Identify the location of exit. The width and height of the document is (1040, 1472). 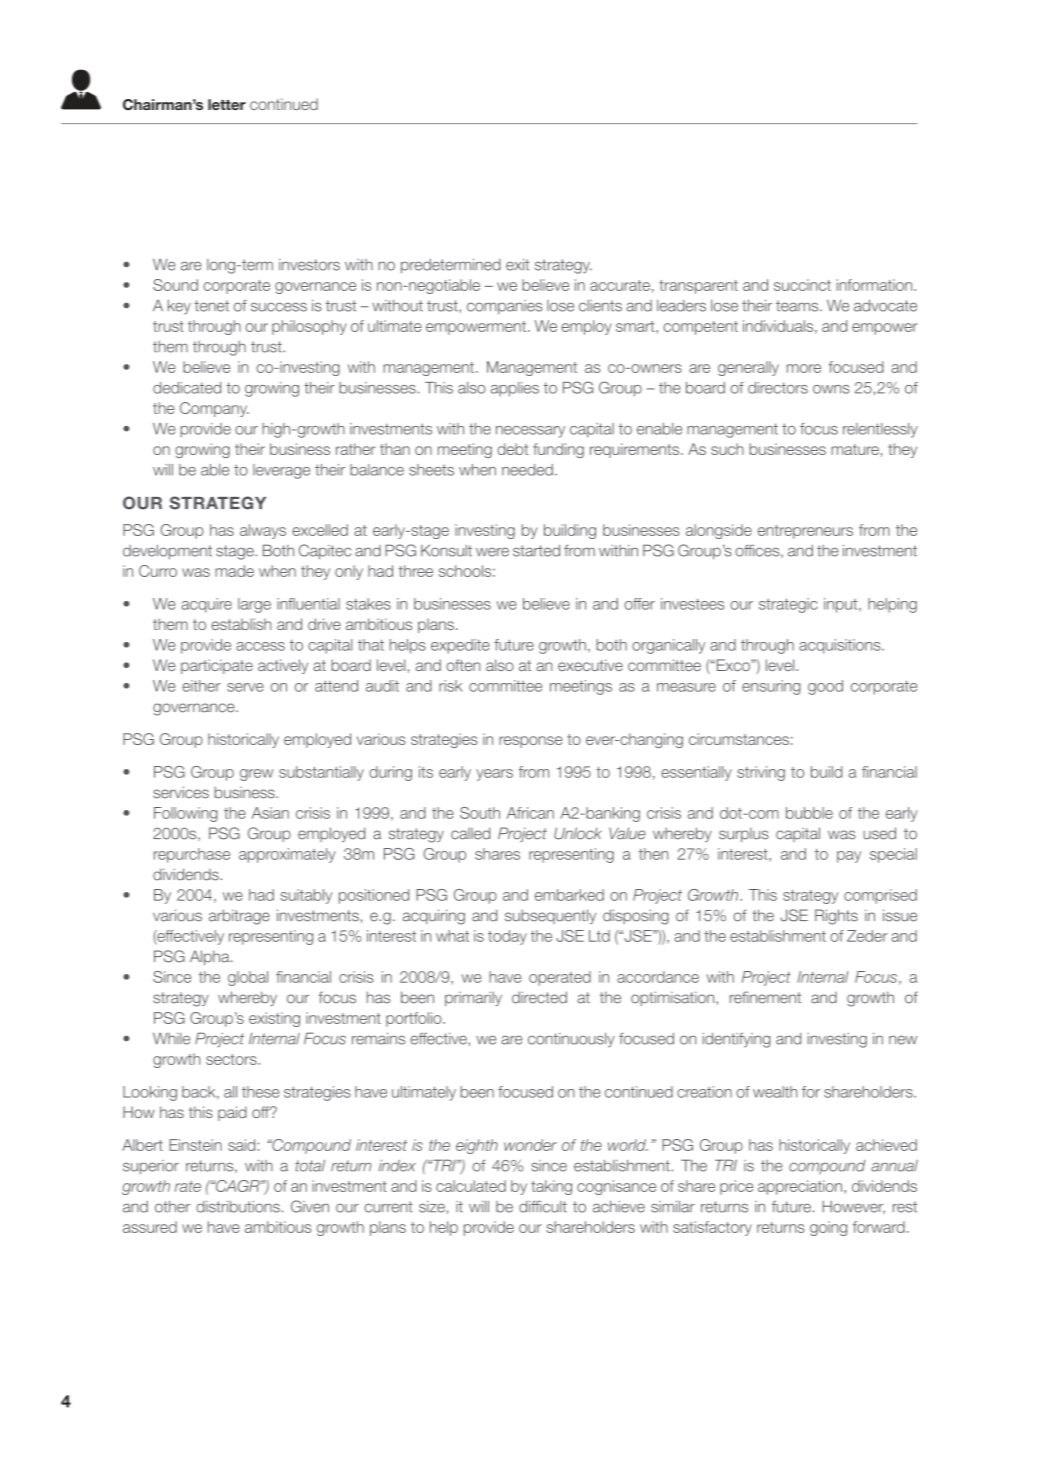
(517, 264).
